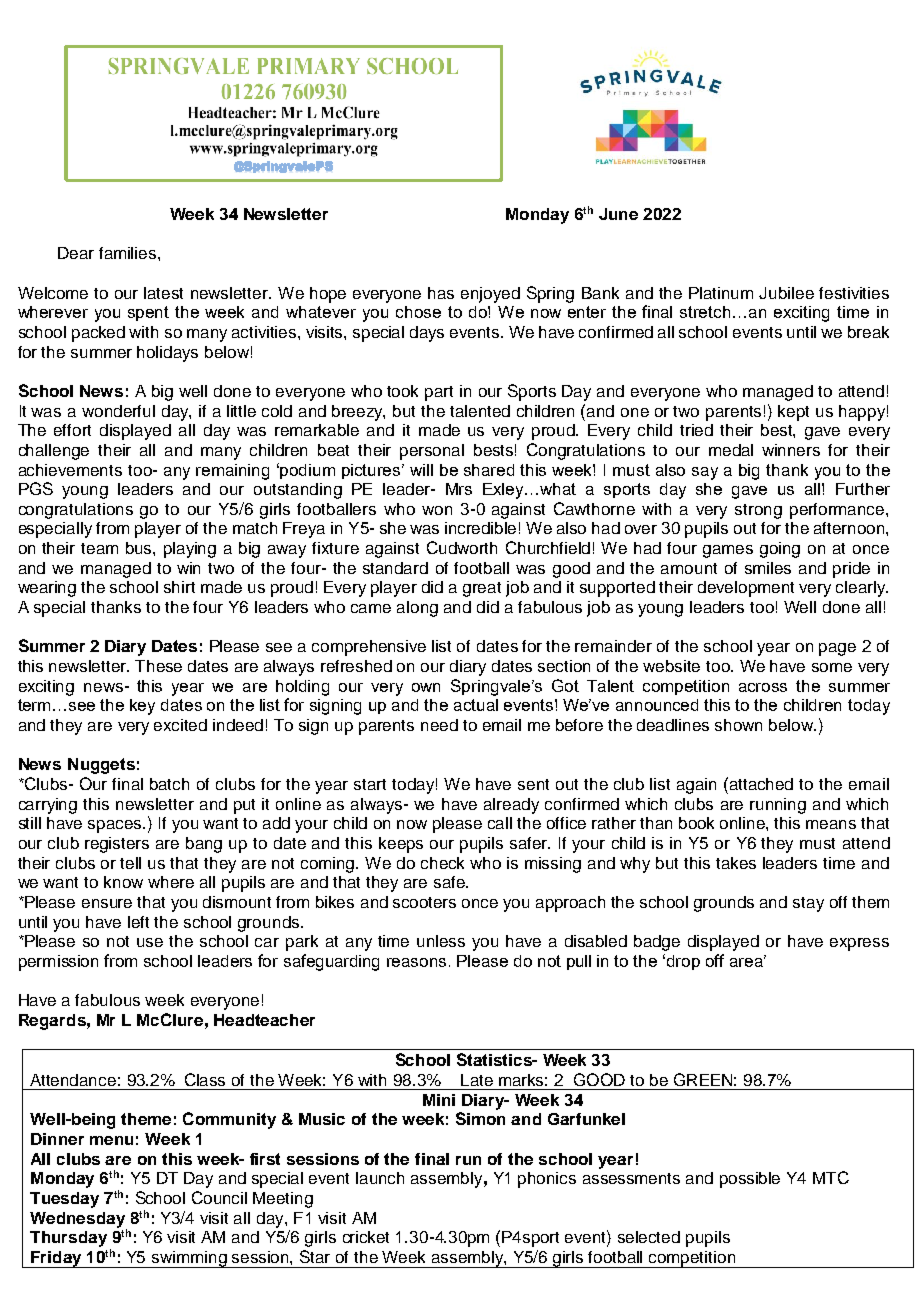  I want to click on has, so click(441, 293).
